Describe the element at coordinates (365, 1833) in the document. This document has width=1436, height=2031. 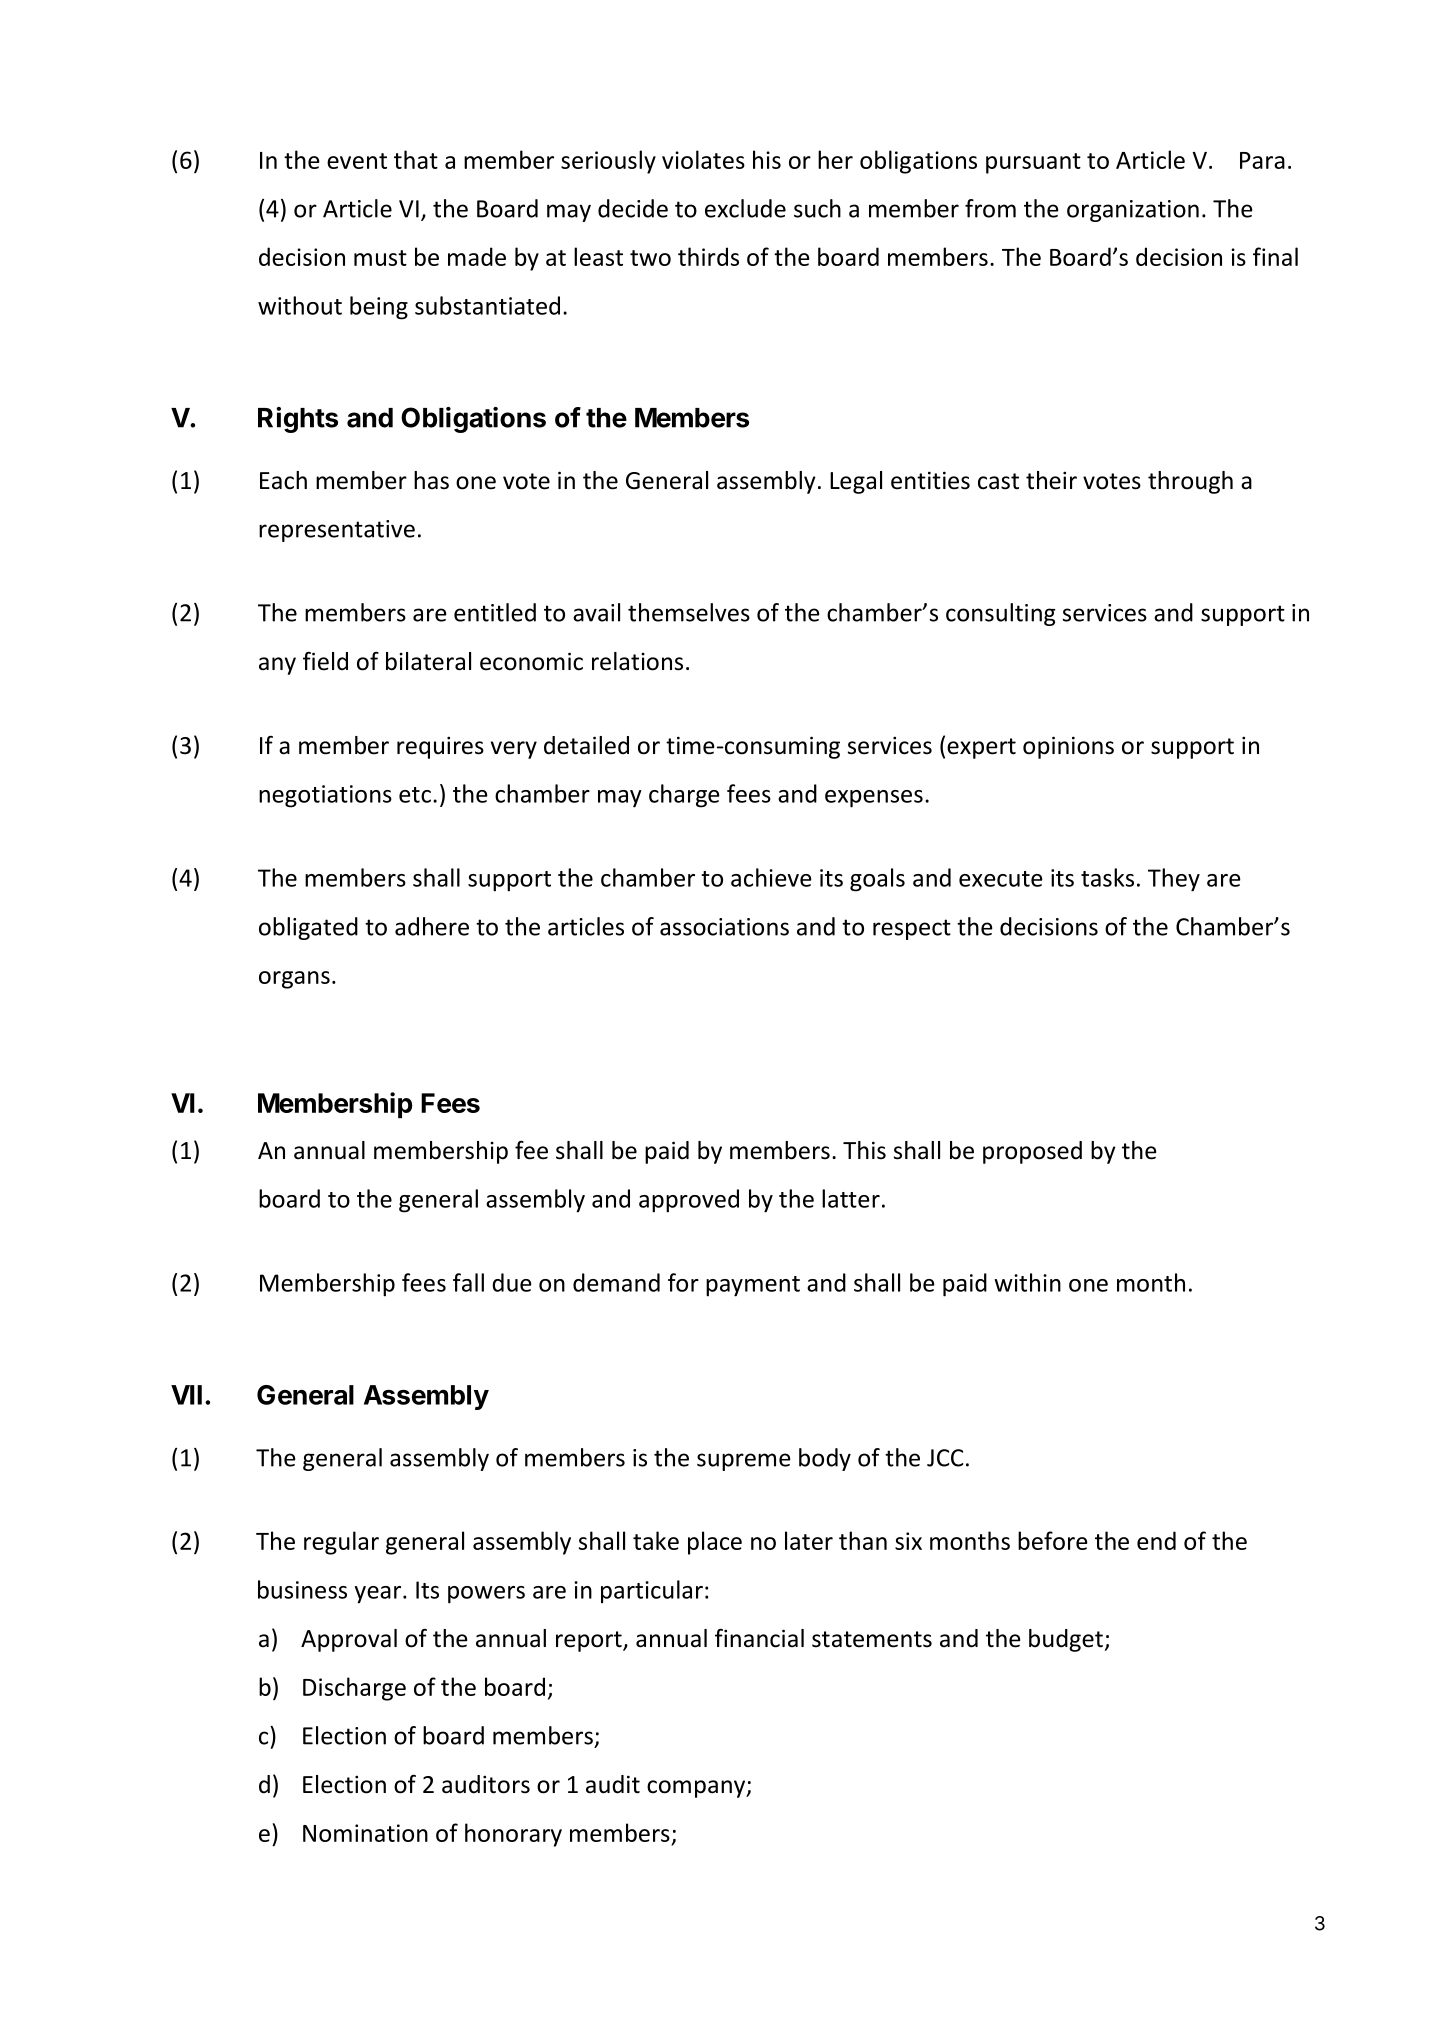
I see `Nomination` at that location.
